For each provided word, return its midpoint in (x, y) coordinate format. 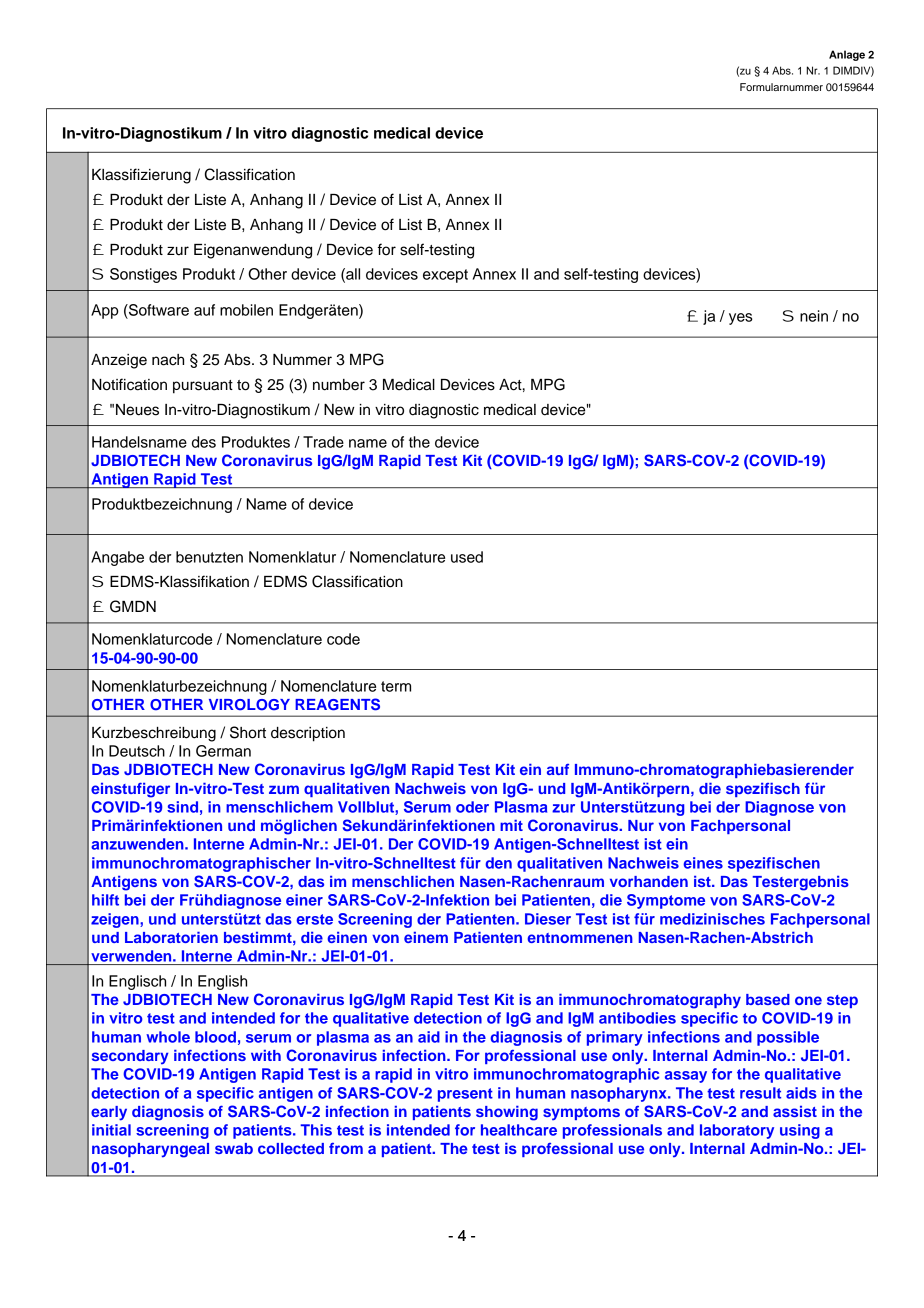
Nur (641, 825)
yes (741, 319)
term (396, 686)
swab (234, 1148)
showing (507, 1113)
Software (158, 310)
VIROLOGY (249, 705)
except (445, 276)
